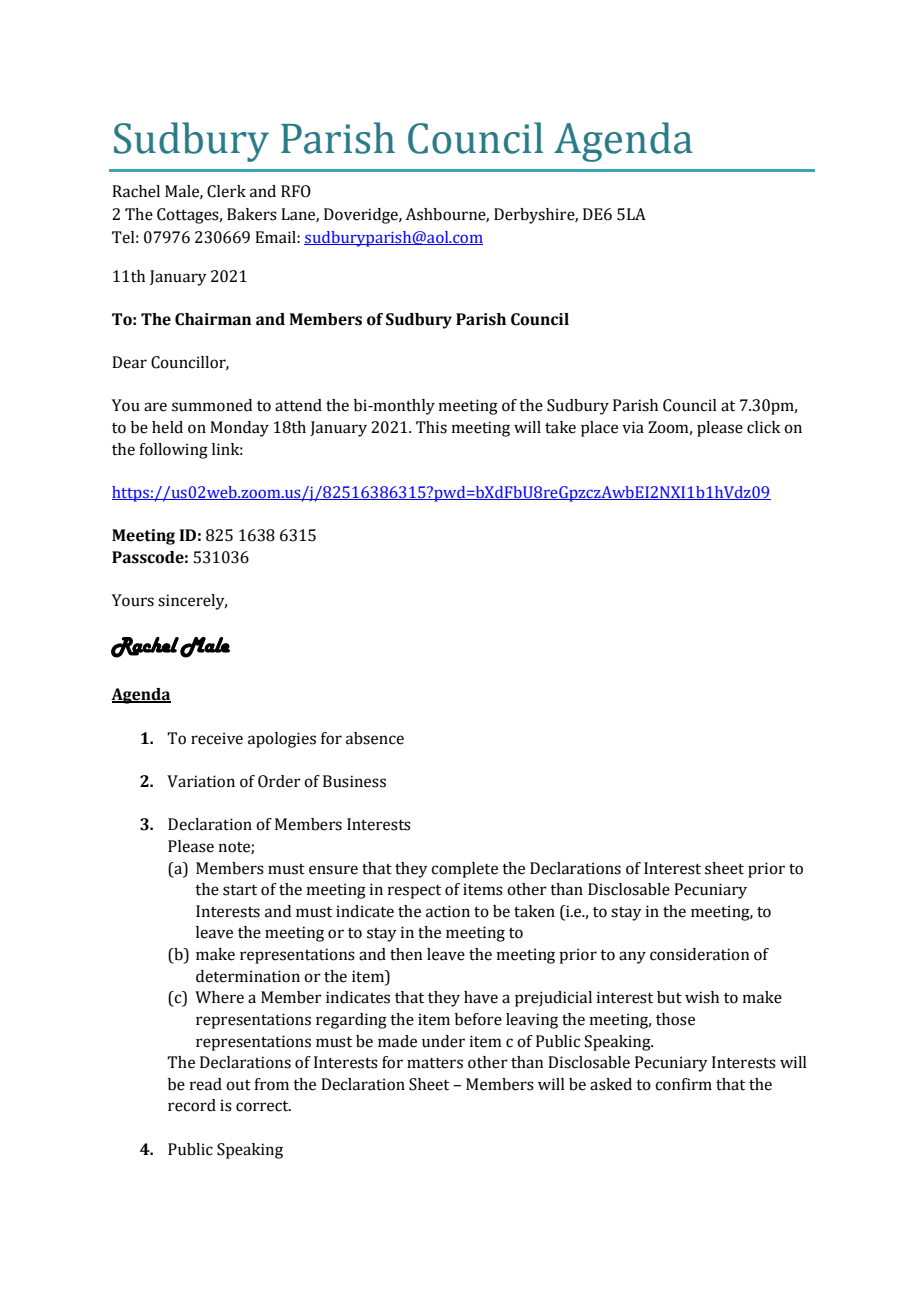 The width and height of the page is (924, 1308). I want to click on confirm, so click(683, 1084).
